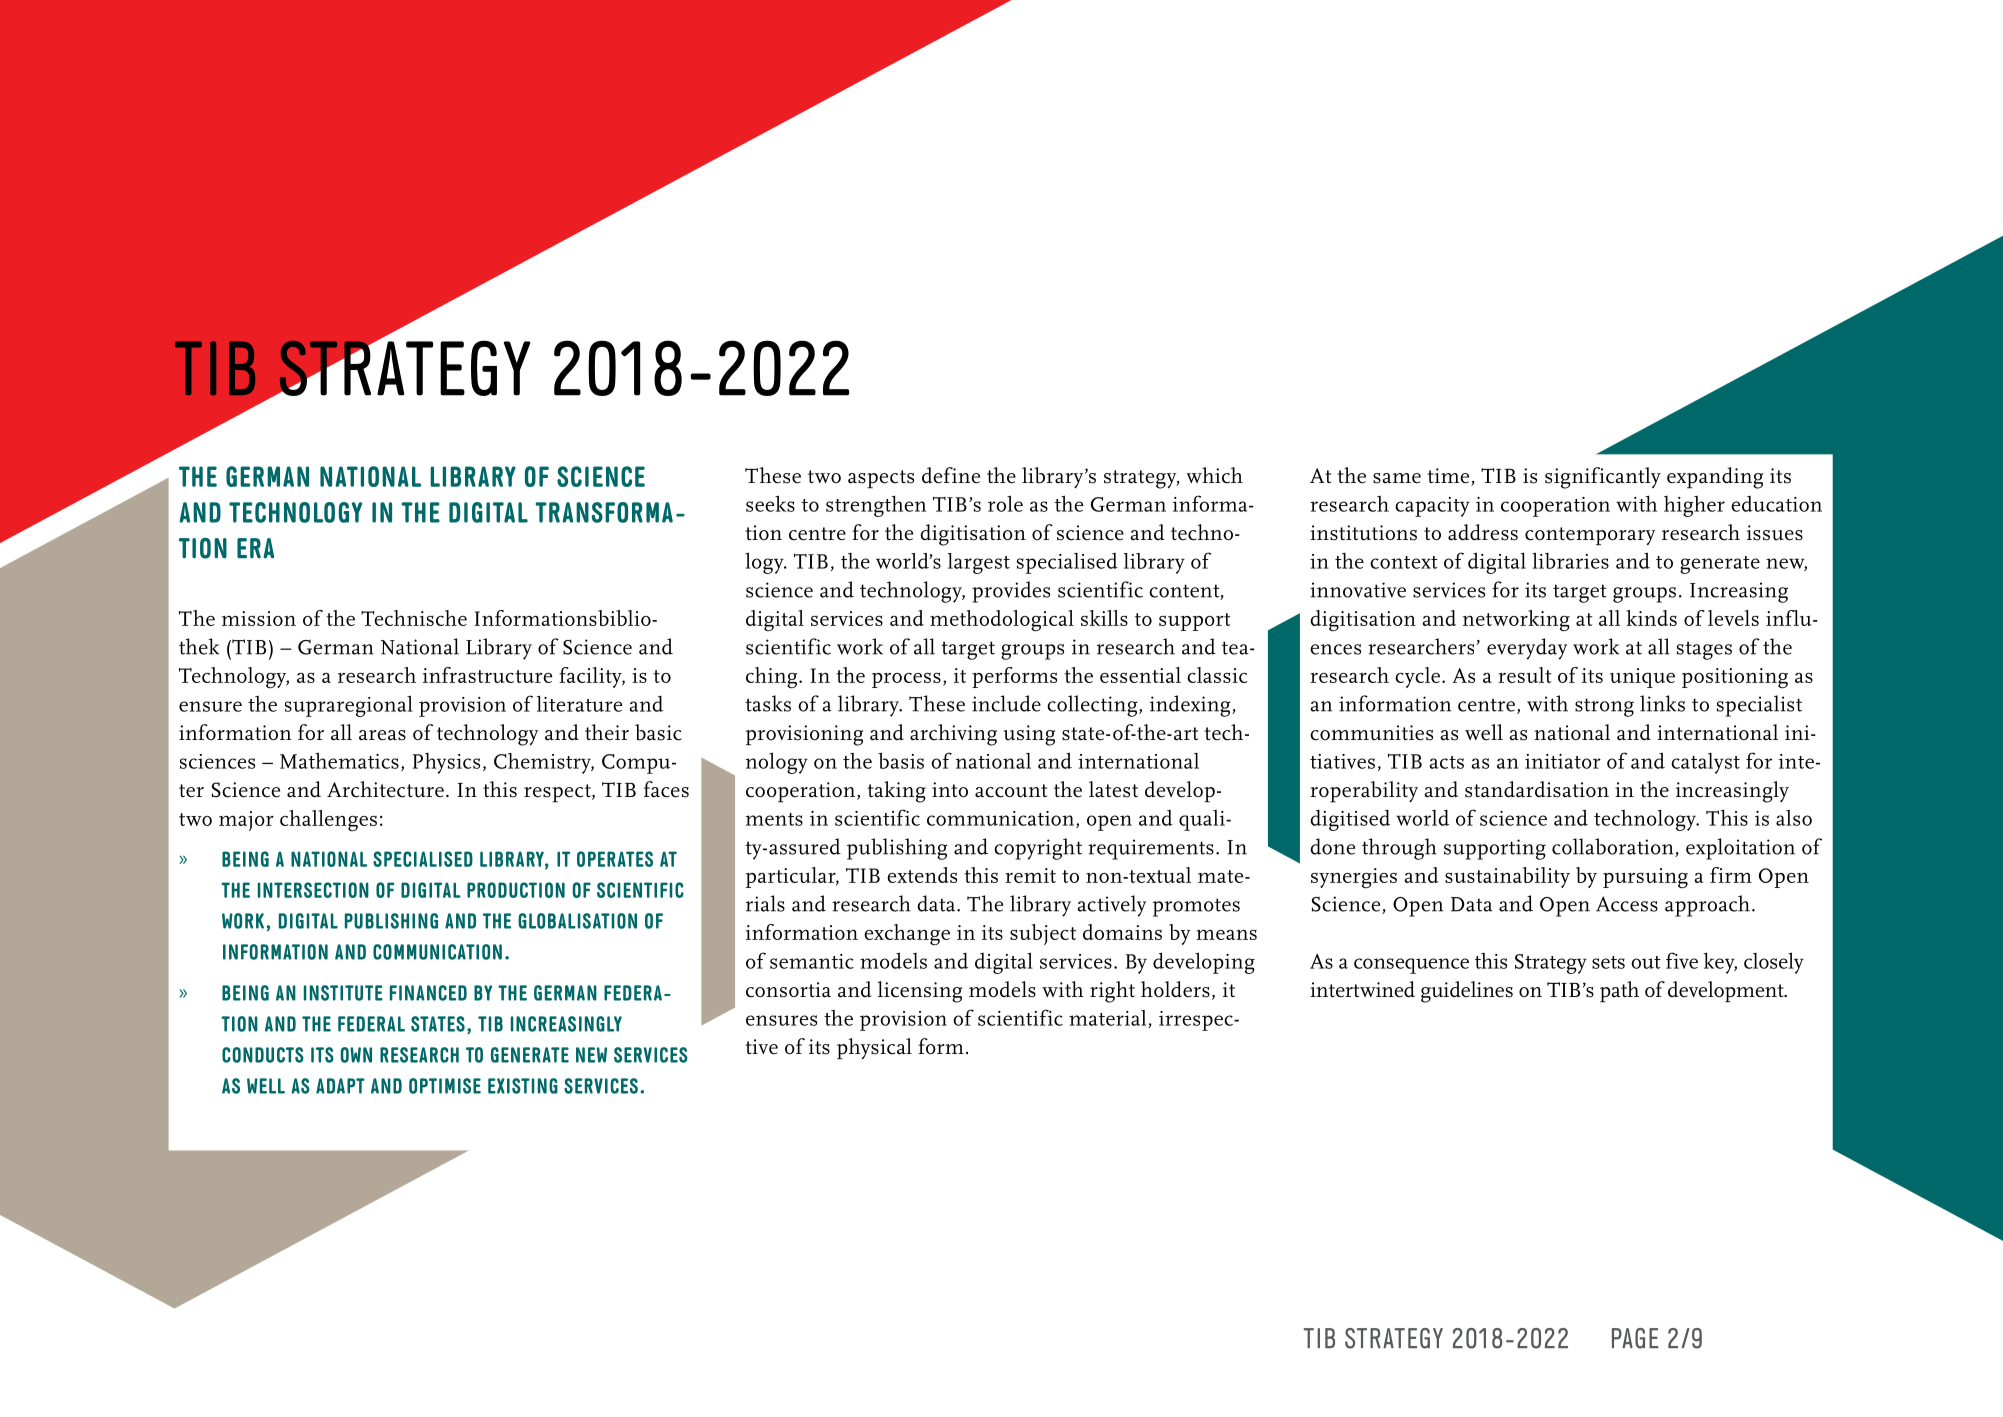 This screenshot has width=2003, height=1417. Describe the element at coordinates (1043, 934) in the screenshot. I see `subject` at that location.
